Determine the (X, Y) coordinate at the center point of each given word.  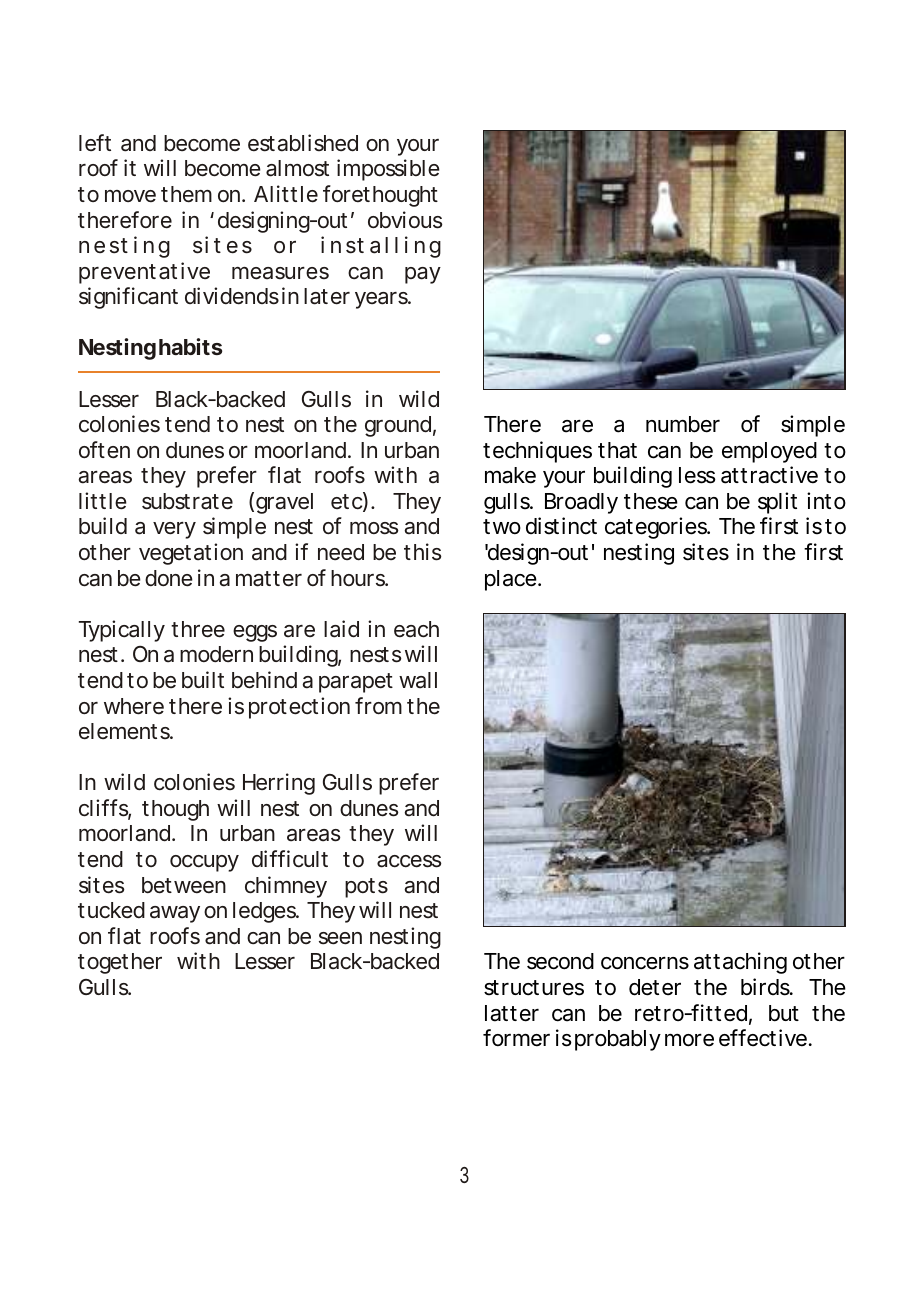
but (784, 1013)
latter (512, 1013)
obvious (405, 220)
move (130, 196)
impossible (388, 170)
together (120, 963)
